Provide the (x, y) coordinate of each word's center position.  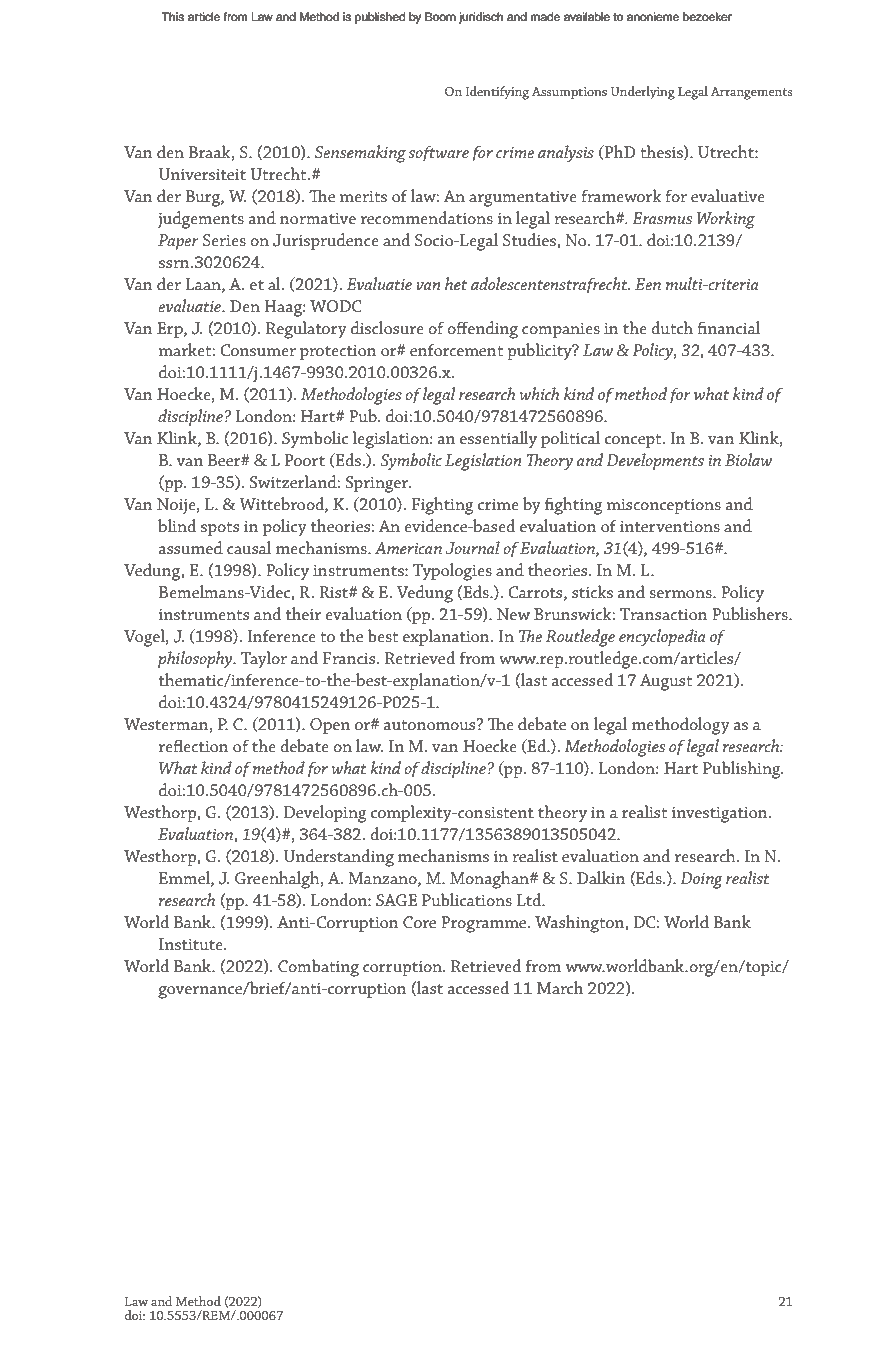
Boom (440, 16)
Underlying (643, 93)
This (173, 16)
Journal (473, 548)
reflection (194, 745)
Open (330, 726)
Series (224, 240)
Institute (192, 944)
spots (220, 529)
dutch (672, 327)
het (456, 283)
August (666, 682)
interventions (670, 526)
